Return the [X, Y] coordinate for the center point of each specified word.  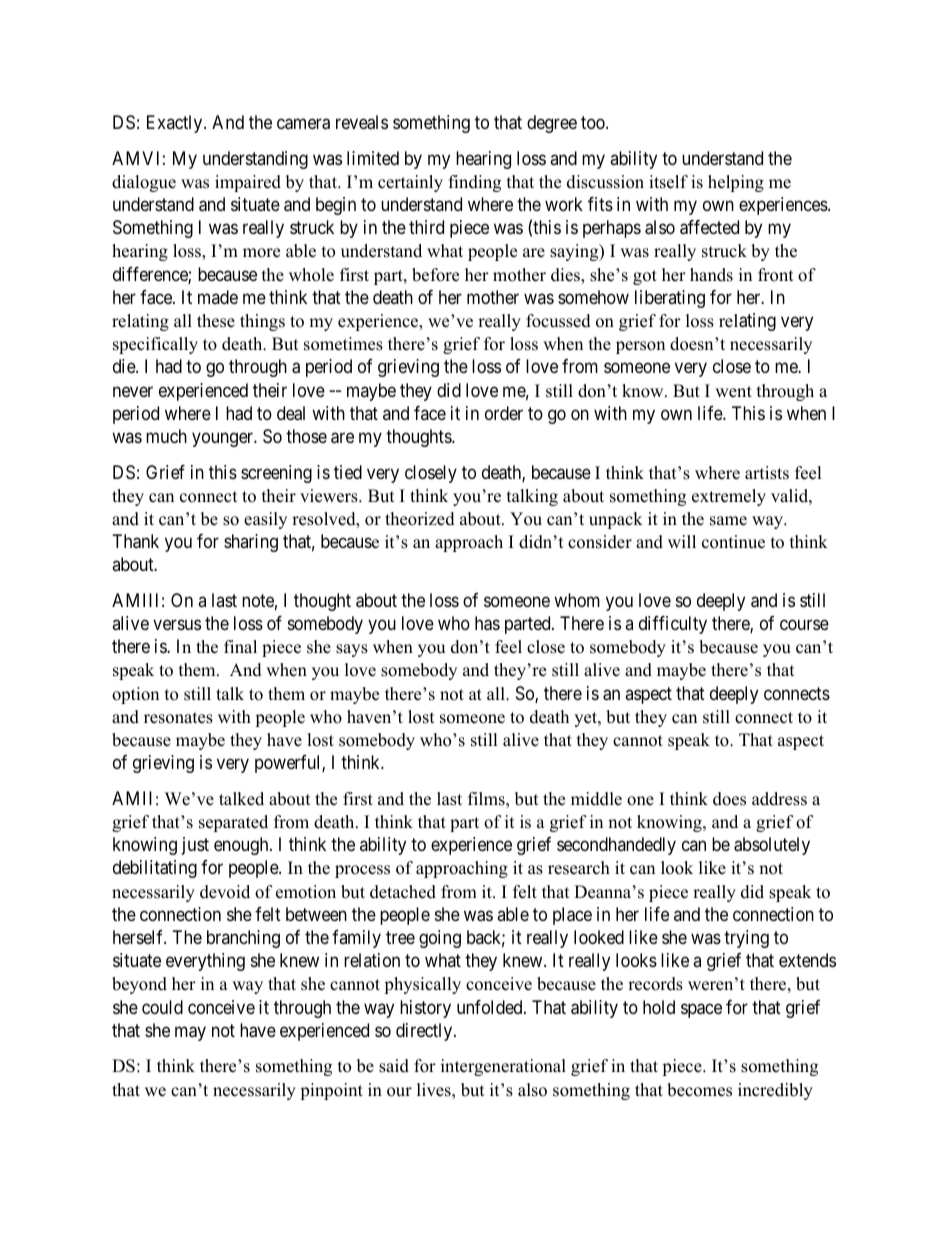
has [487, 623]
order [504, 413]
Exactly [176, 124]
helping [736, 183]
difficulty [673, 625]
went [733, 392]
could [162, 1007]
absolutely [772, 846]
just [195, 846]
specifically [155, 345]
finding [475, 183]
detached [403, 892]
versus [177, 625]
